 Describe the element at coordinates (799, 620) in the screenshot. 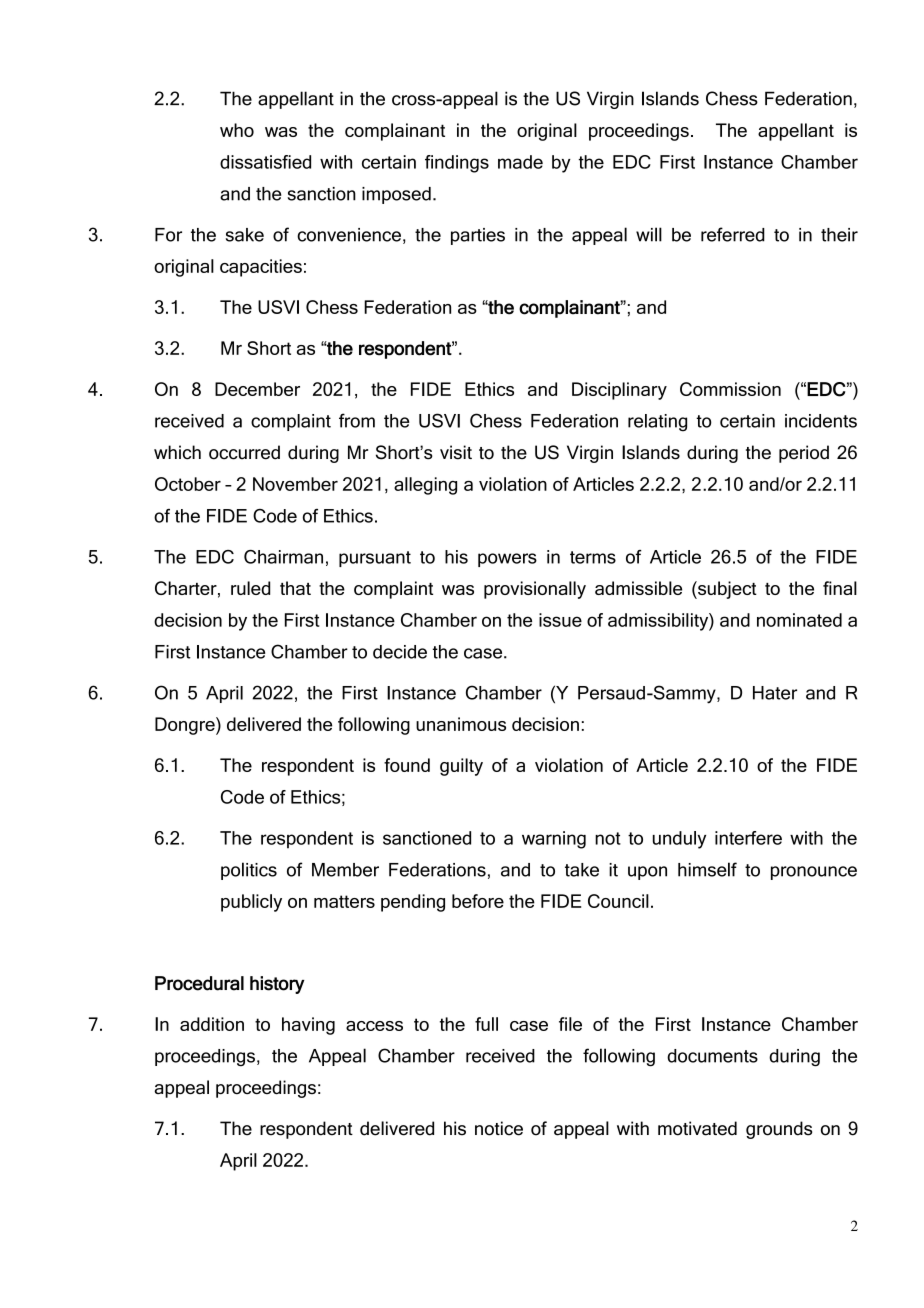

I see `nominated` at that location.
